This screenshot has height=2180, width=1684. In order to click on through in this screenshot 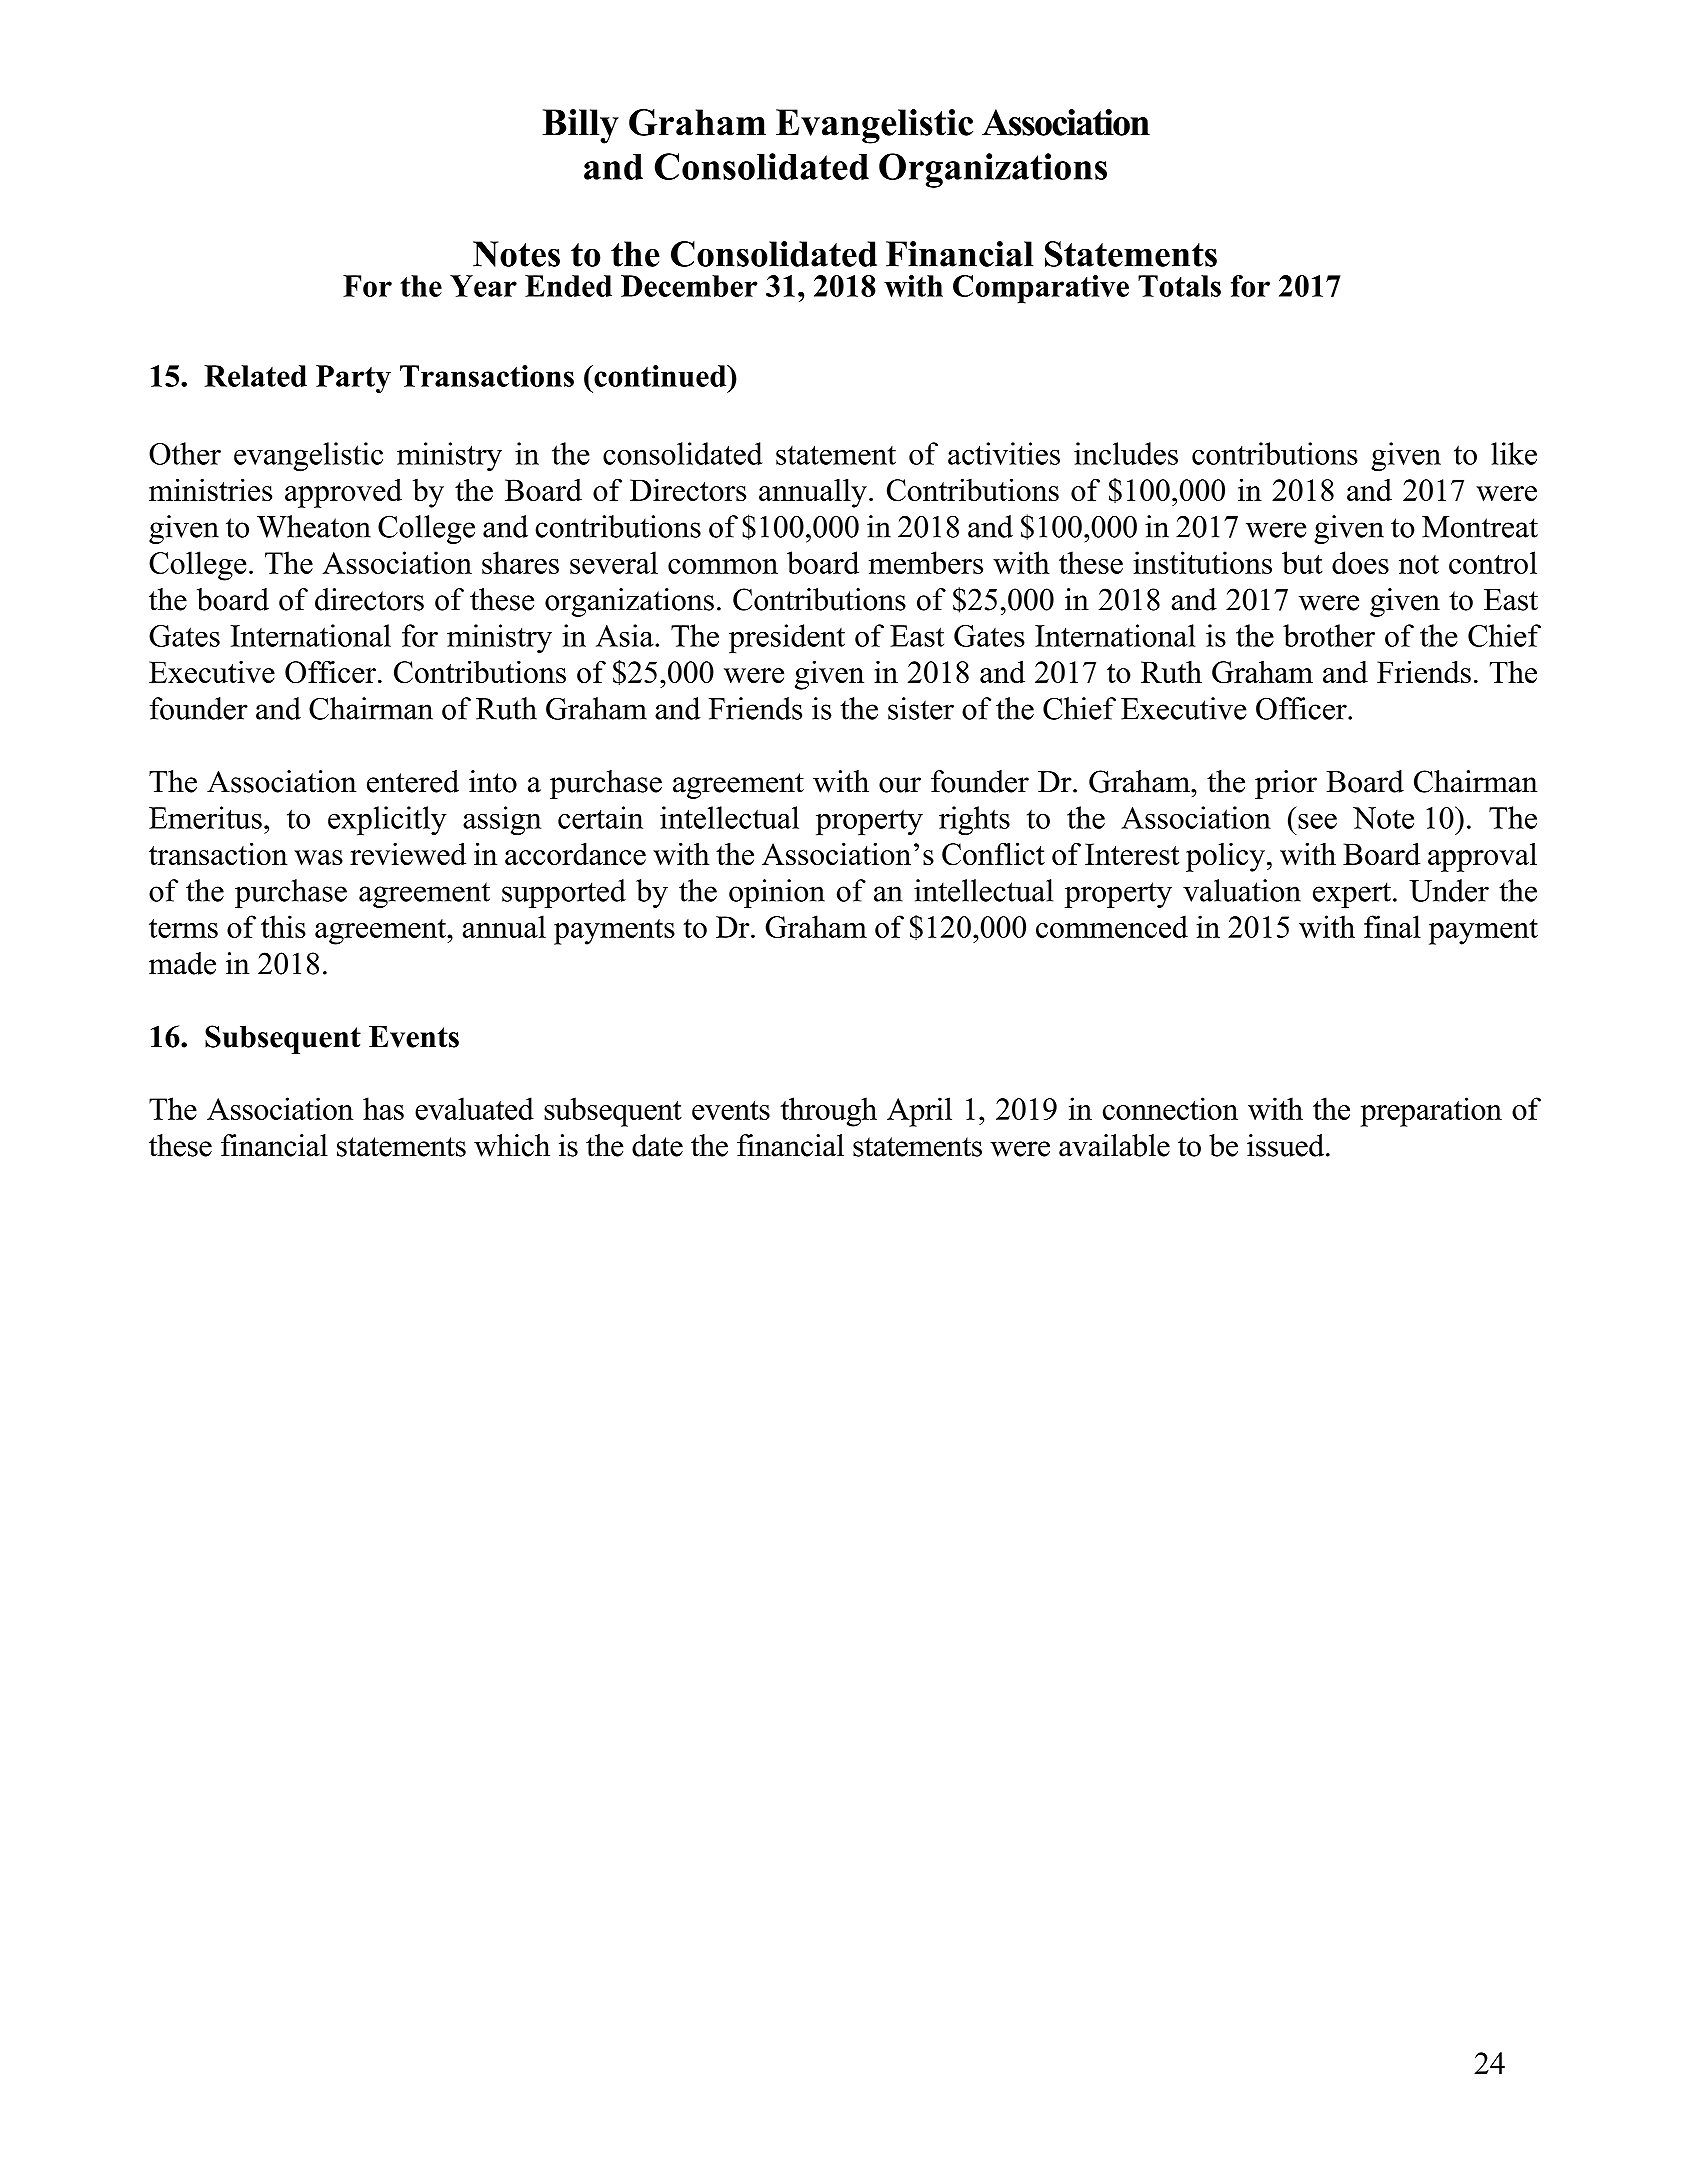, I will do `click(829, 1112)`.
